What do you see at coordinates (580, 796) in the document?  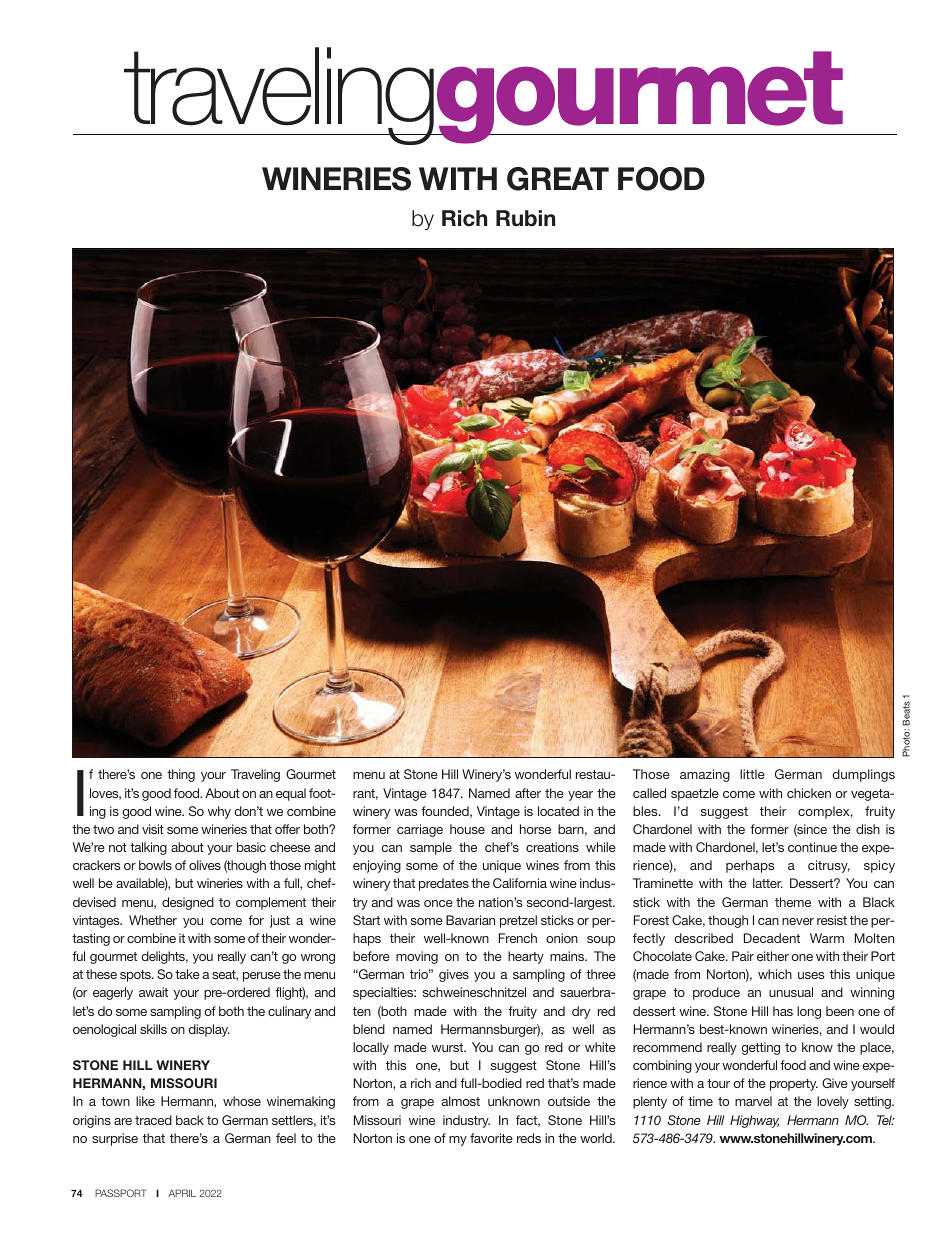 I see `year` at bounding box center [580, 796].
